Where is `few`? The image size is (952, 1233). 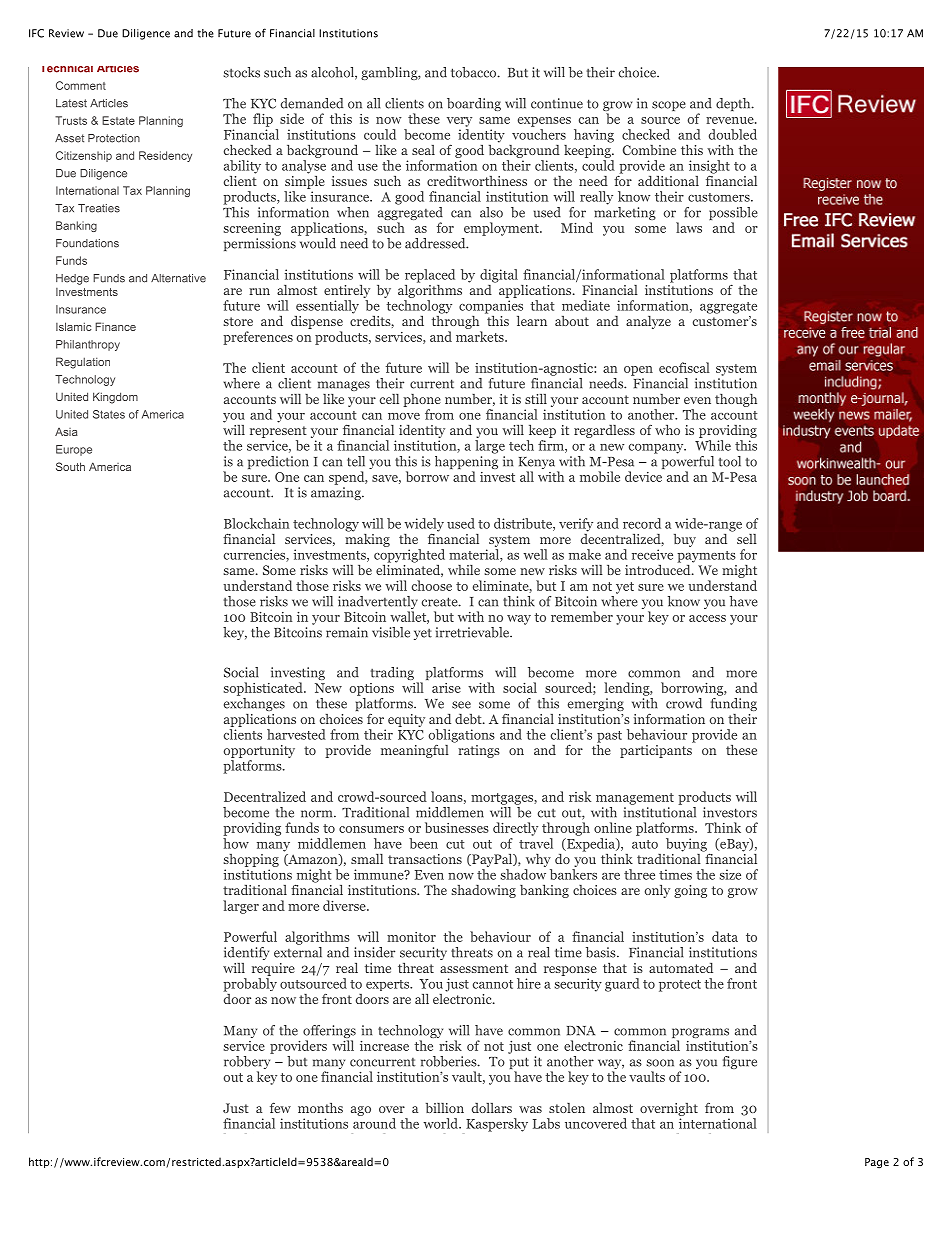 few is located at coordinates (280, 1107).
